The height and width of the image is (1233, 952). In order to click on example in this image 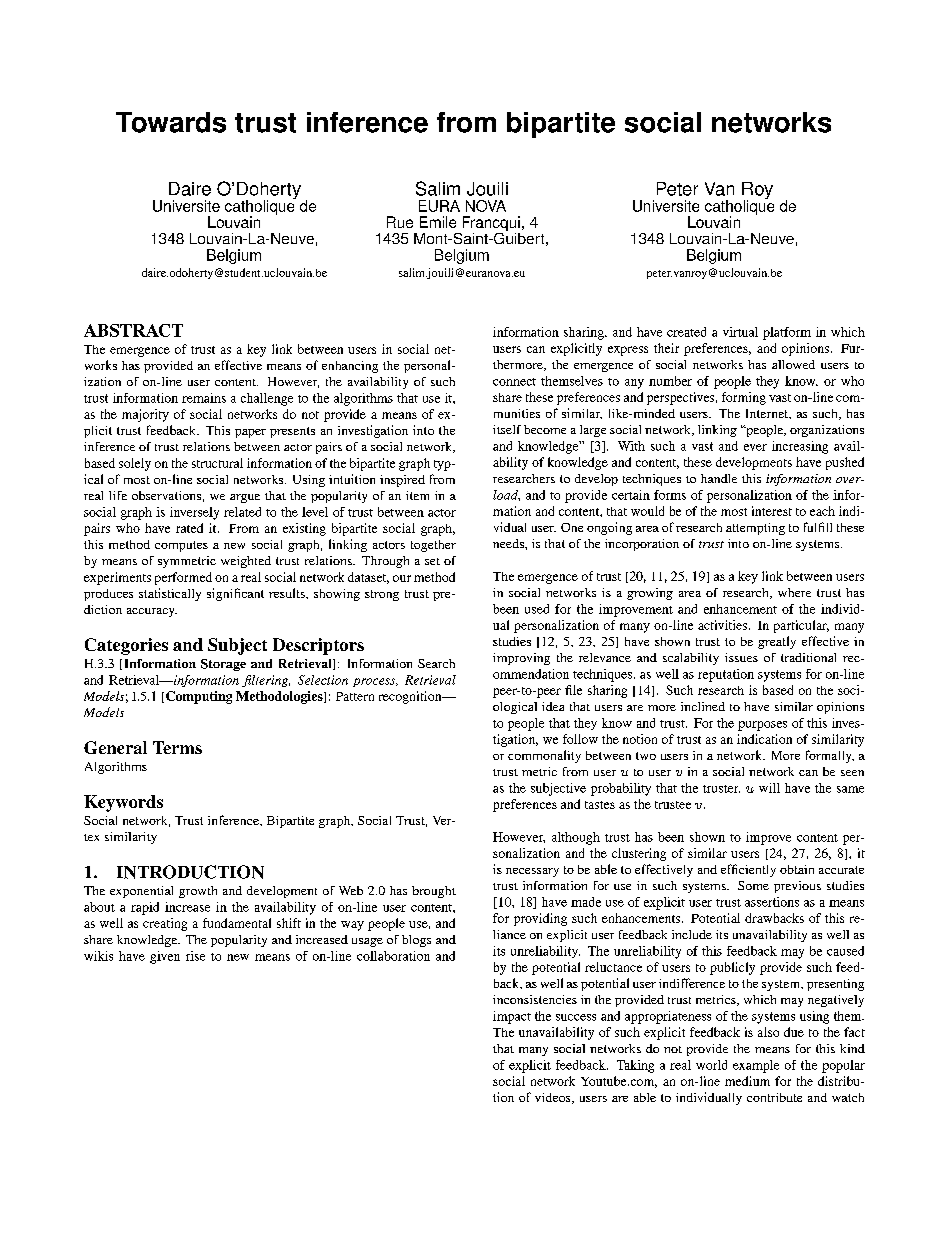, I will do `click(756, 1066)`.
